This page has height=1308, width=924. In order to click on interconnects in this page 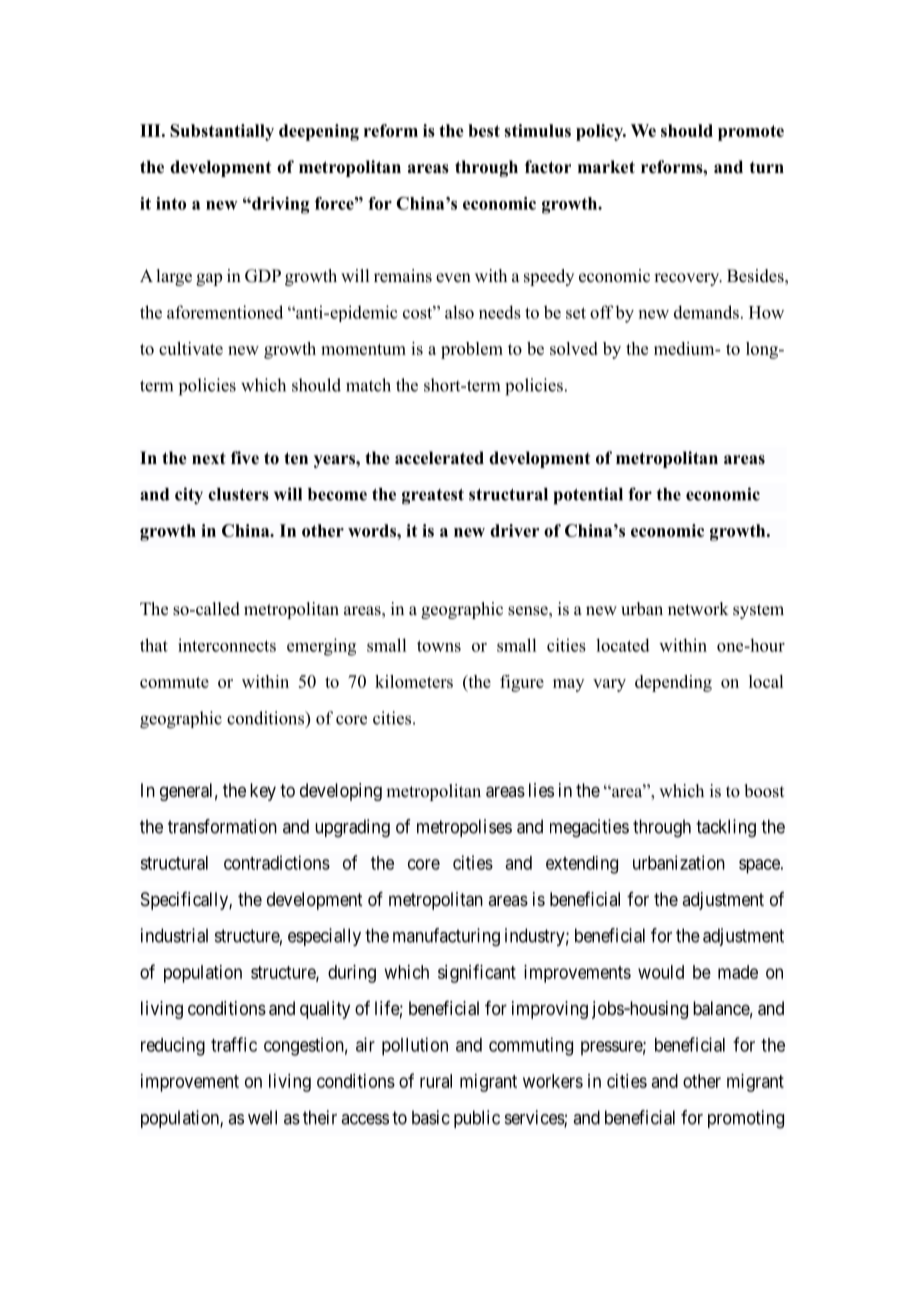, I will do `click(227, 645)`.
